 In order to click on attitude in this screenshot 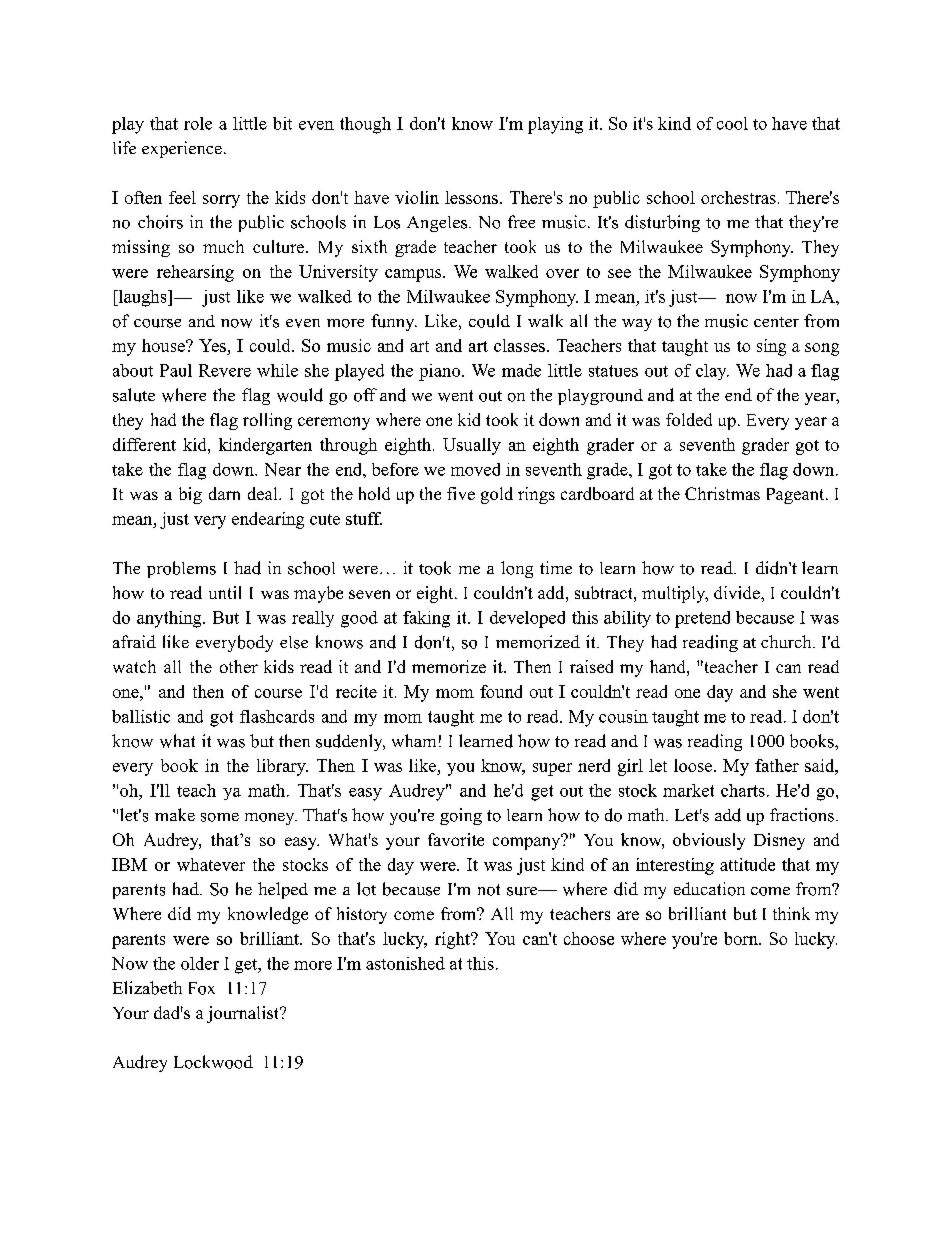, I will do `click(747, 864)`.
